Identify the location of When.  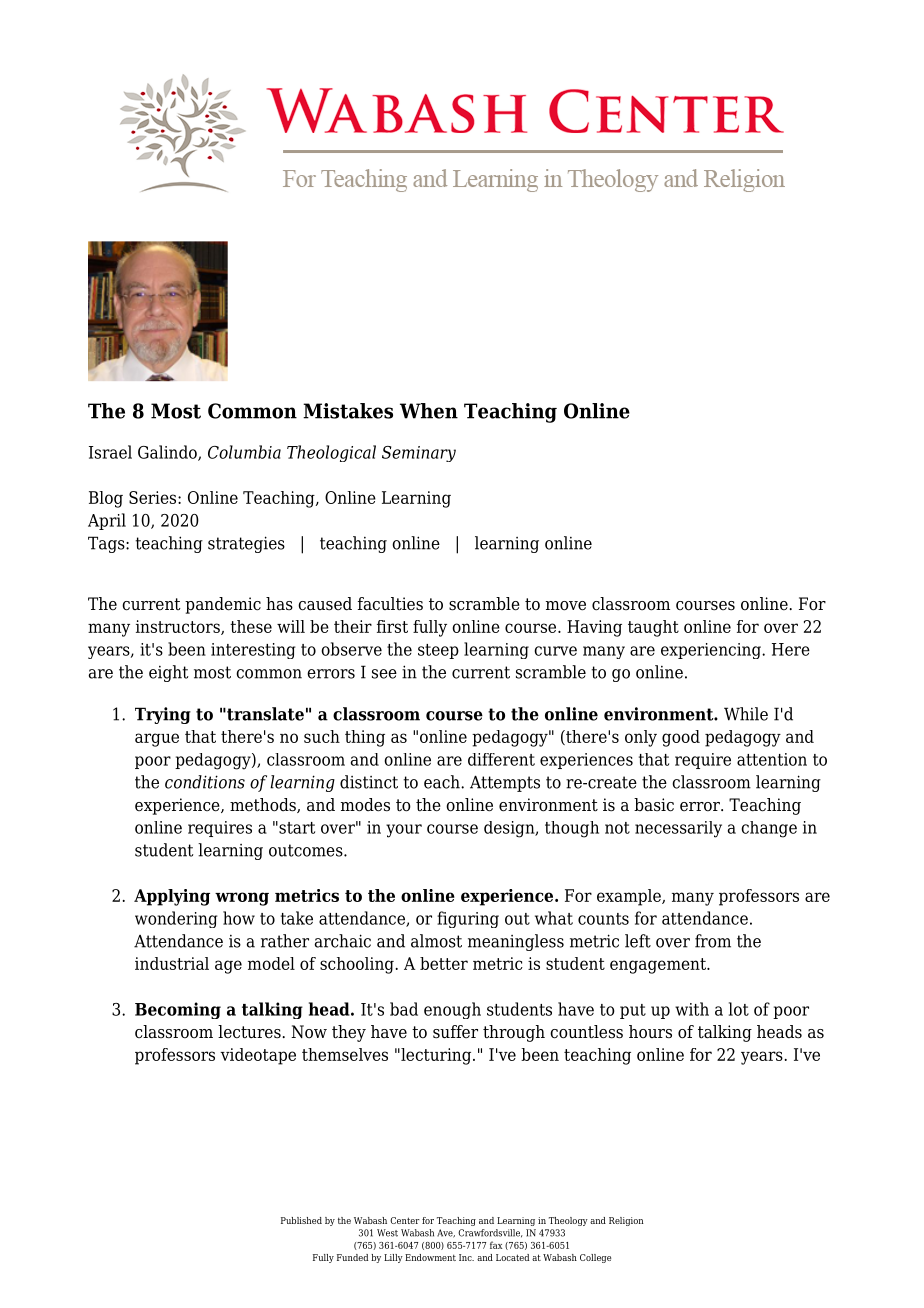
(429, 411).
